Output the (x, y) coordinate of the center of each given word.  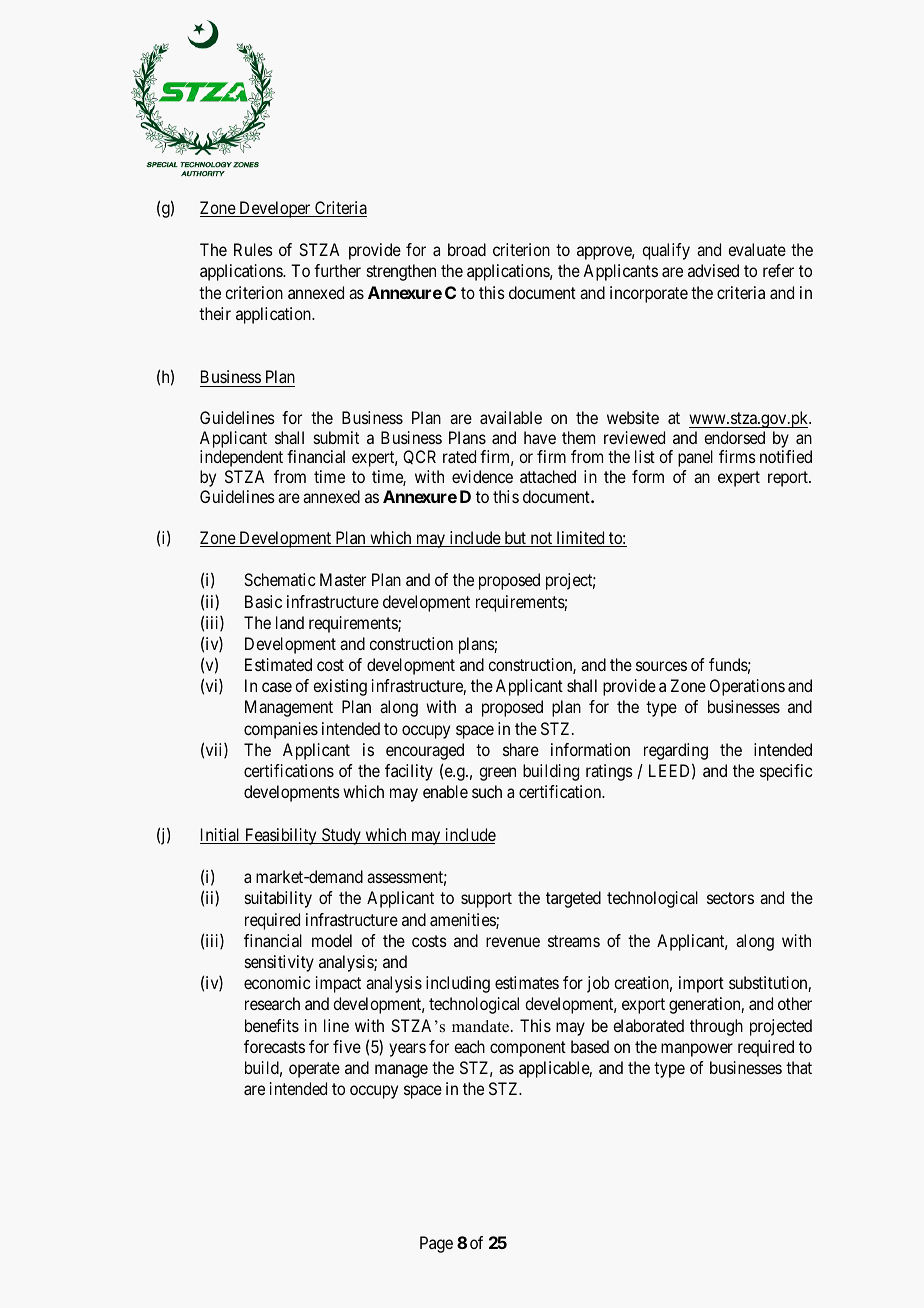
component (528, 1049)
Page (436, 1244)
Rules (253, 249)
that (799, 1067)
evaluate (757, 249)
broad (467, 249)
